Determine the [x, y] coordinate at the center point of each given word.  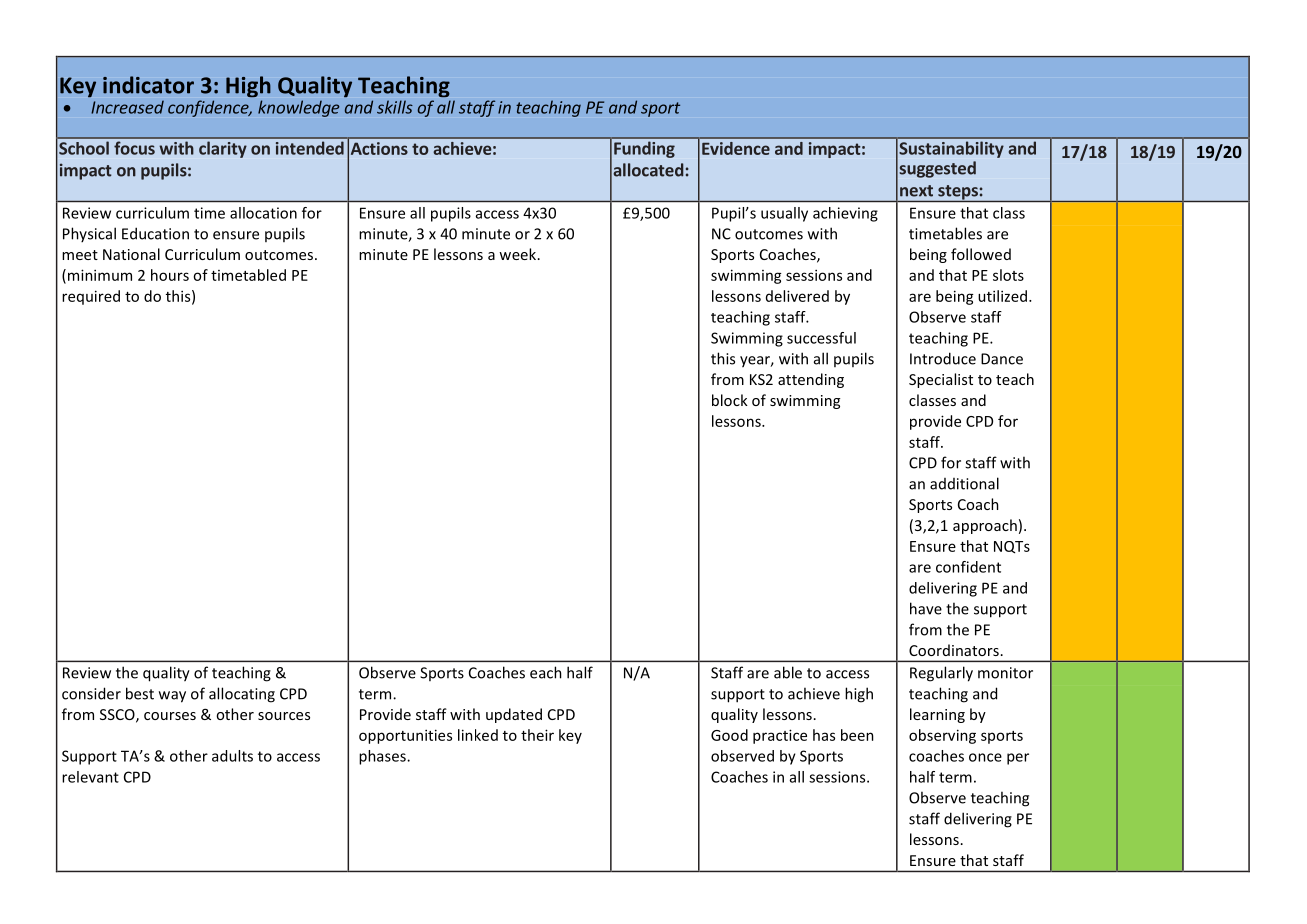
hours [170, 275]
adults [232, 756]
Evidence [736, 148]
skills [395, 107]
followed [981, 254]
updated [514, 715]
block [730, 400]
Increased [127, 107]
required [91, 297]
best [140, 693]
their [537, 735]
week [519, 254]
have [926, 608]
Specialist [941, 380]
